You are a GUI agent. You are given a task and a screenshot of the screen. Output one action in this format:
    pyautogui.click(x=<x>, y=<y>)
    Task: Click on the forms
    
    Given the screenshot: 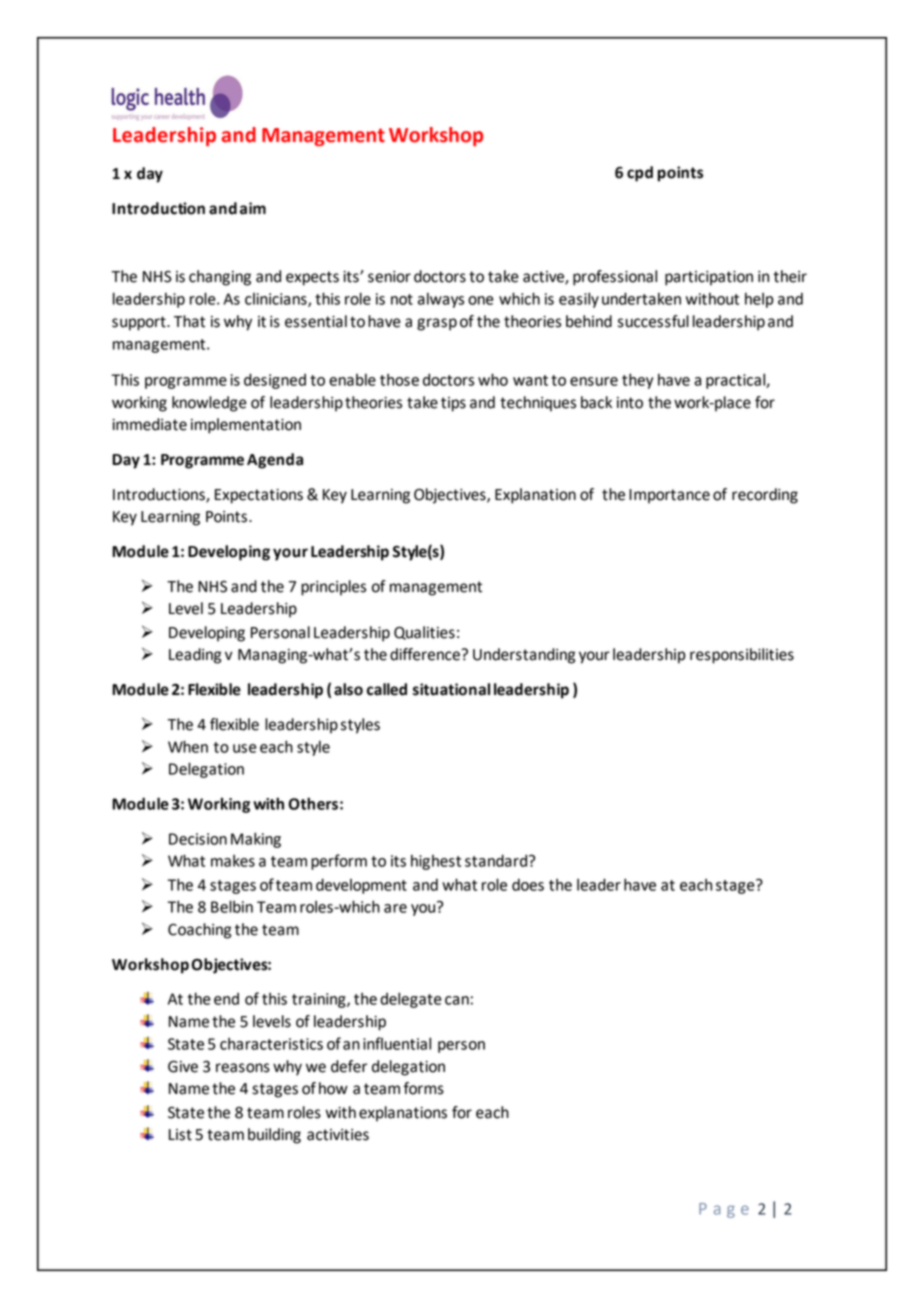 What is the action you would take?
    pyautogui.click(x=423, y=1088)
